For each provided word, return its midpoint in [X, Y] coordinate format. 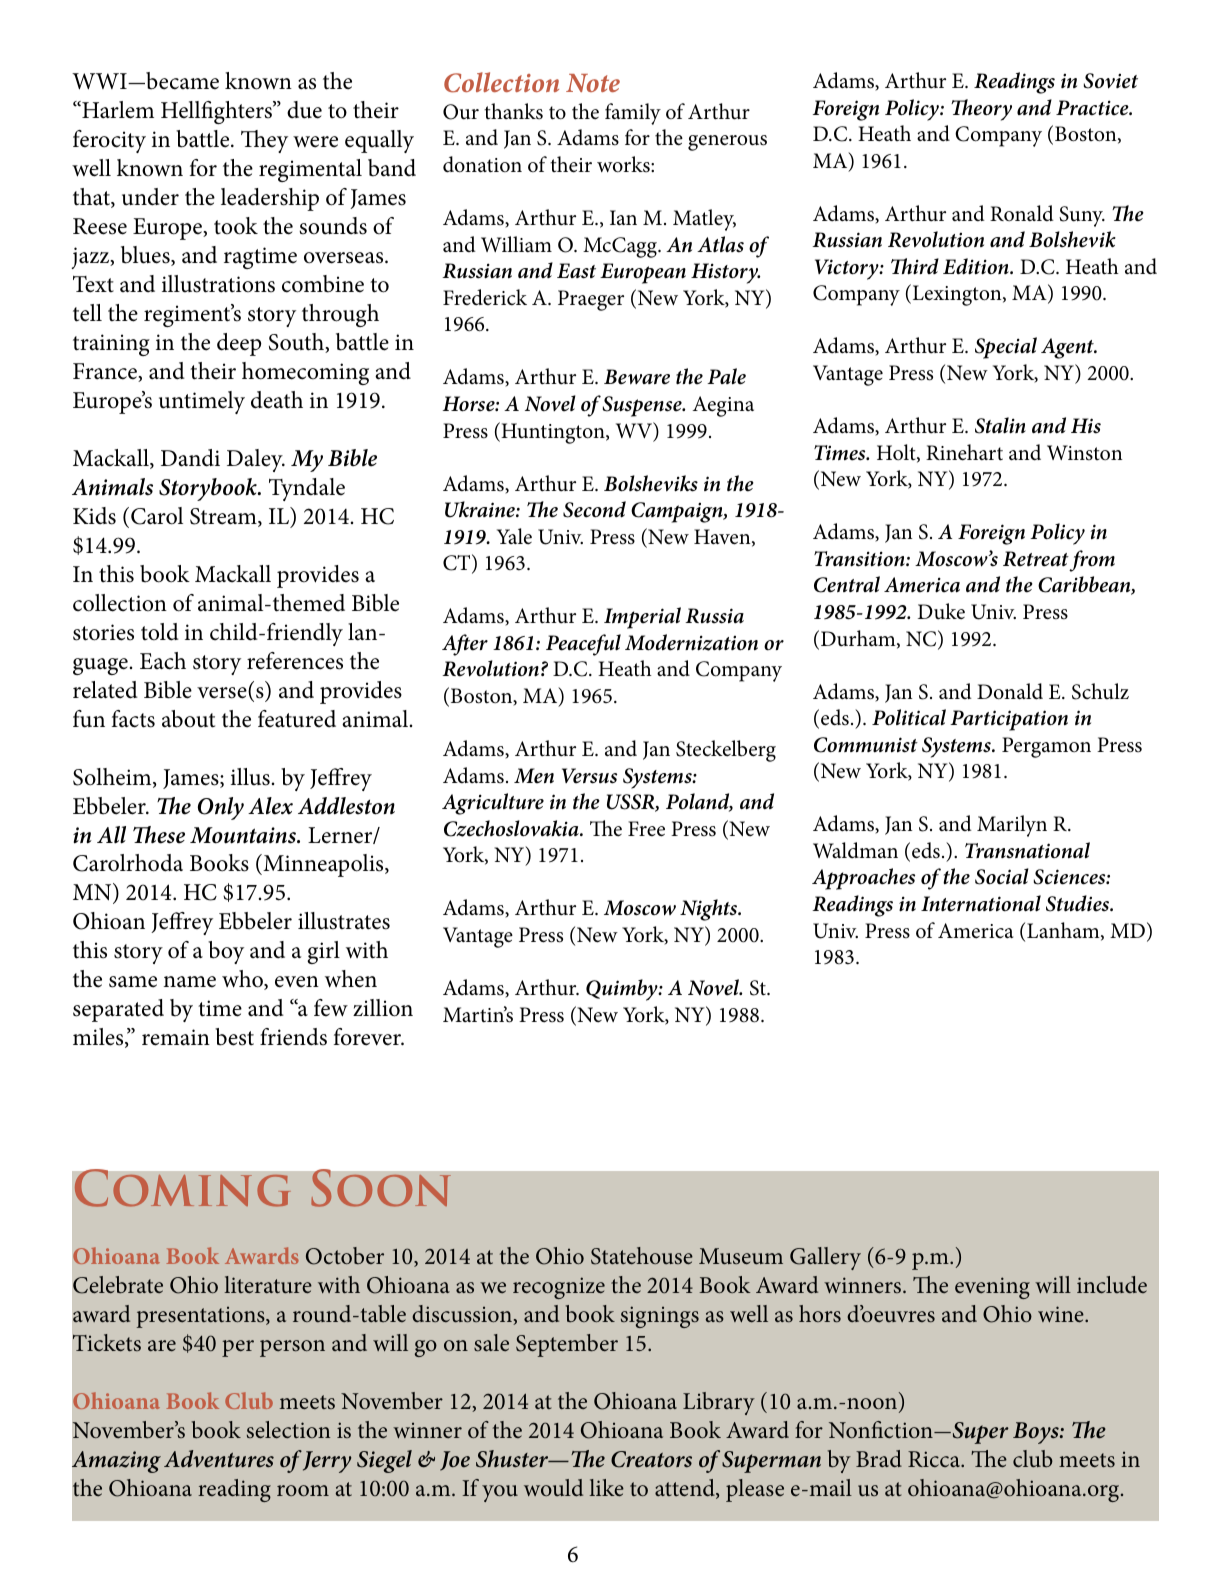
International [981, 903]
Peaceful [583, 645]
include [1112, 1284]
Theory [981, 110]
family [633, 114]
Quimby [623, 990]
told [160, 632]
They [264, 141]
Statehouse [642, 1256]
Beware [637, 377]
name [189, 982]
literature [268, 1284]
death [277, 400]
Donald [1010, 691]
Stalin [1000, 425]
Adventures [219, 1459]
